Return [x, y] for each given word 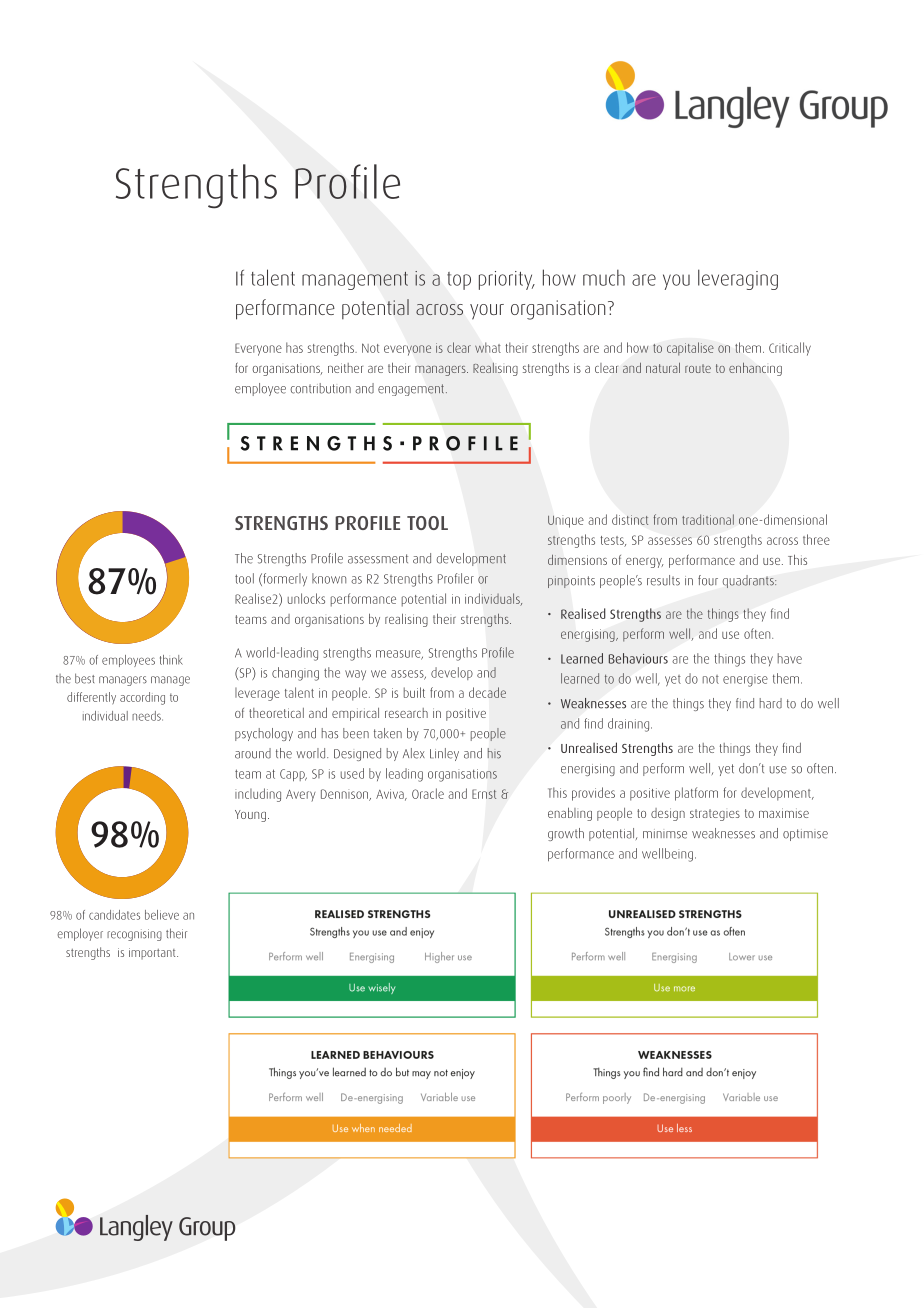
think [171, 660]
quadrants [749, 581]
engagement [411, 390]
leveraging [738, 279]
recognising [134, 935]
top [459, 281]
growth [566, 834]
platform [696, 794]
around [253, 753]
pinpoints [571, 582]
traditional [708, 519]
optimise [805, 835]
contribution [320, 388]
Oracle [428, 793]
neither [345, 368]
